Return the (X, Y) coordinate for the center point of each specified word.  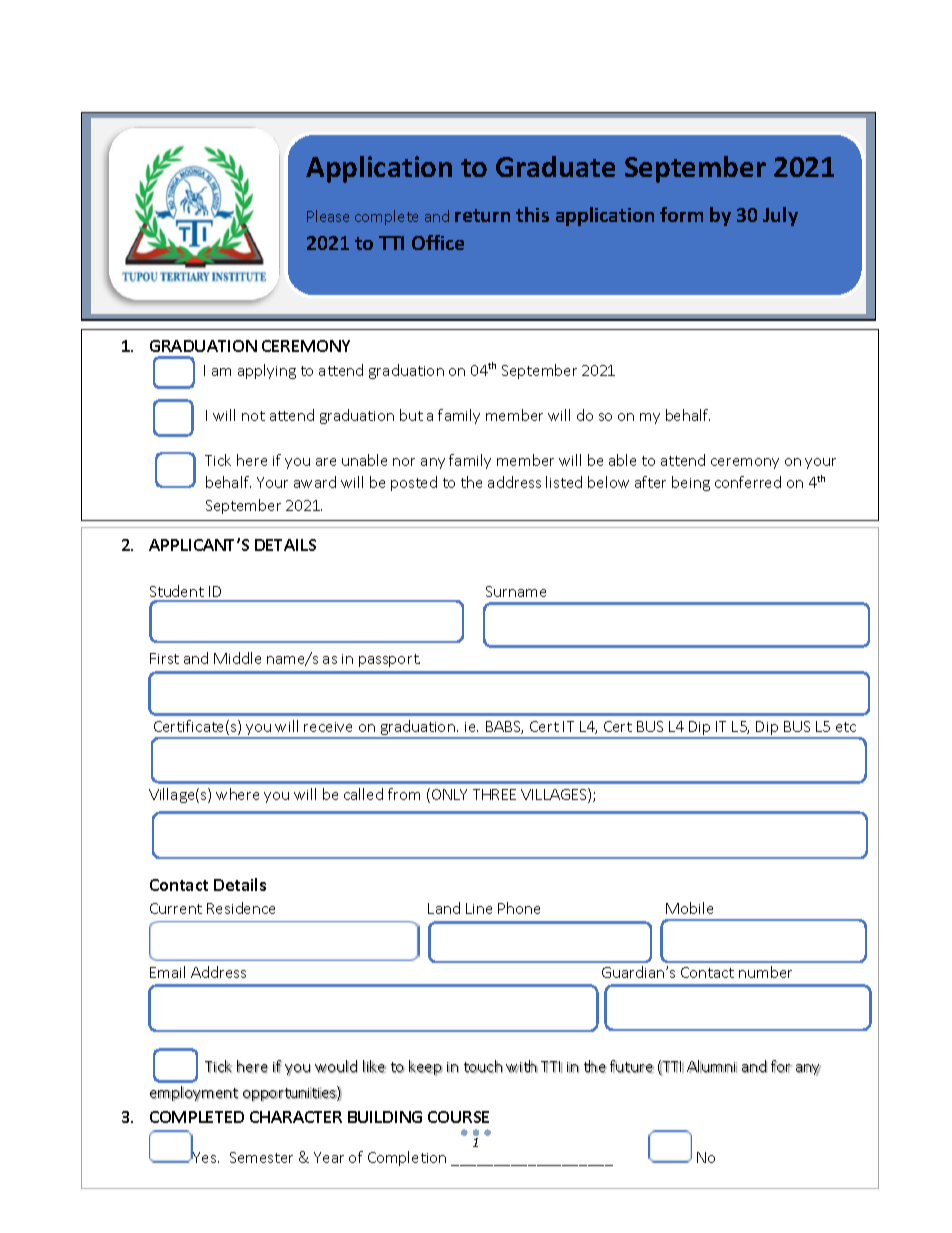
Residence (241, 908)
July (780, 216)
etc (846, 727)
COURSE (458, 1117)
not (253, 416)
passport (389, 660)
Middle (237, 658)
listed (564, 482)
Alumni (712, 1066)
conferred (748, 482)
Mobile (689, 908)
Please (328, 216)
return (482, 215)
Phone (519, 908)
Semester (261, 1157)
